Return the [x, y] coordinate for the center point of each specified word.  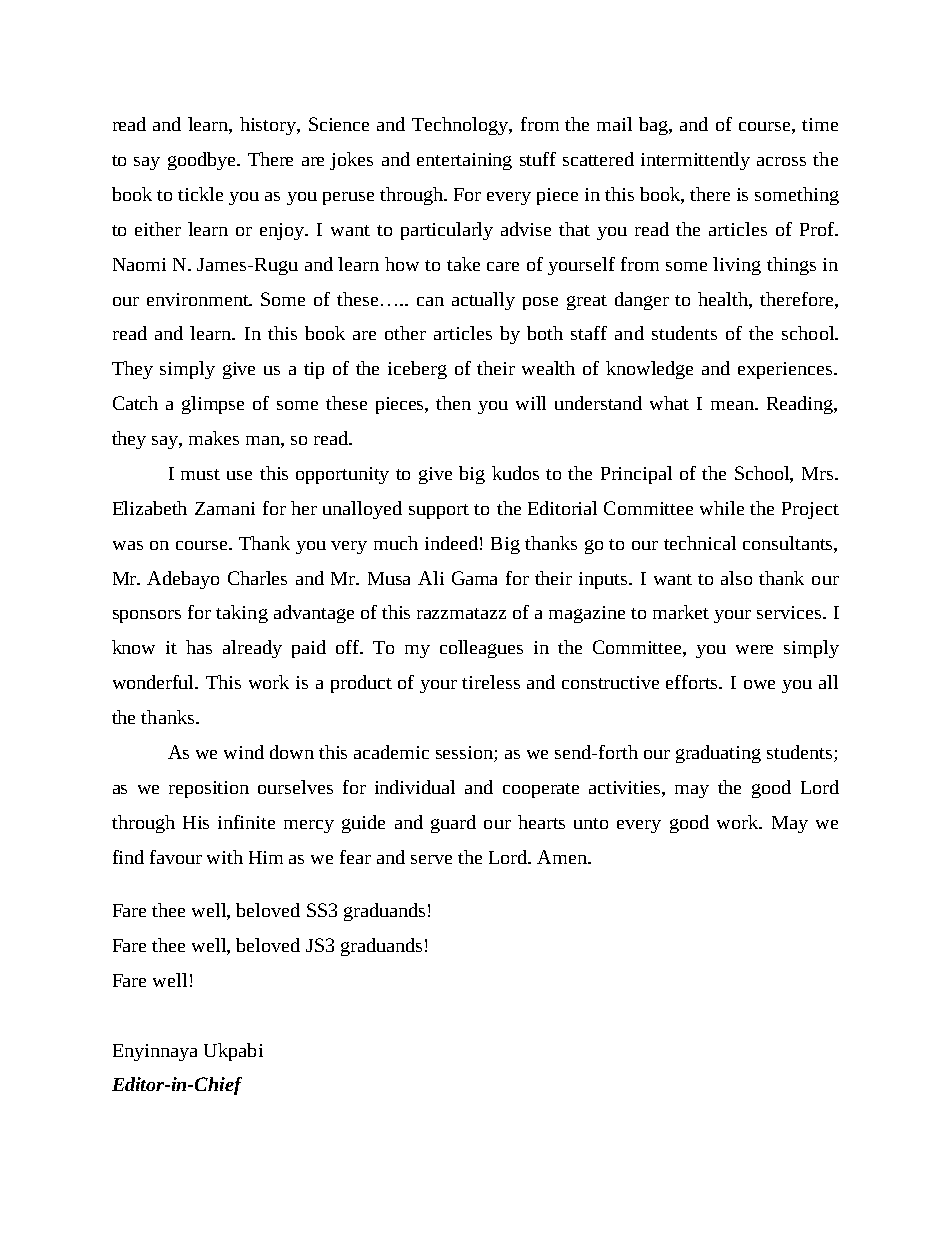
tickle [200, 194]
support [439, 511]
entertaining [464, 161]
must [200, 474]
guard [453, 824]
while [722, 508]
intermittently [695, 161]
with [225, 857]
